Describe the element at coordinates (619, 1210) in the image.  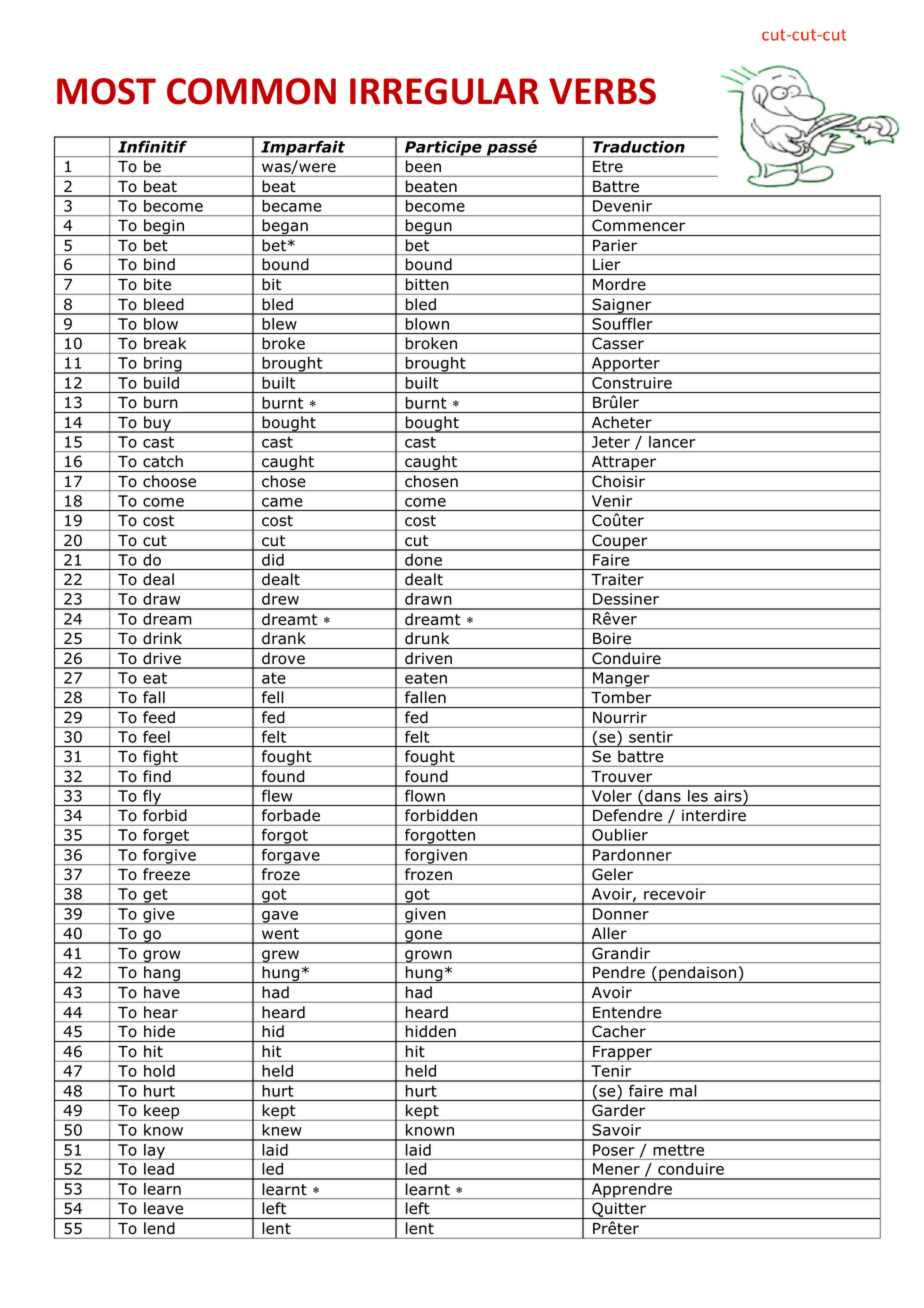
I see `Quitter` at that location.
